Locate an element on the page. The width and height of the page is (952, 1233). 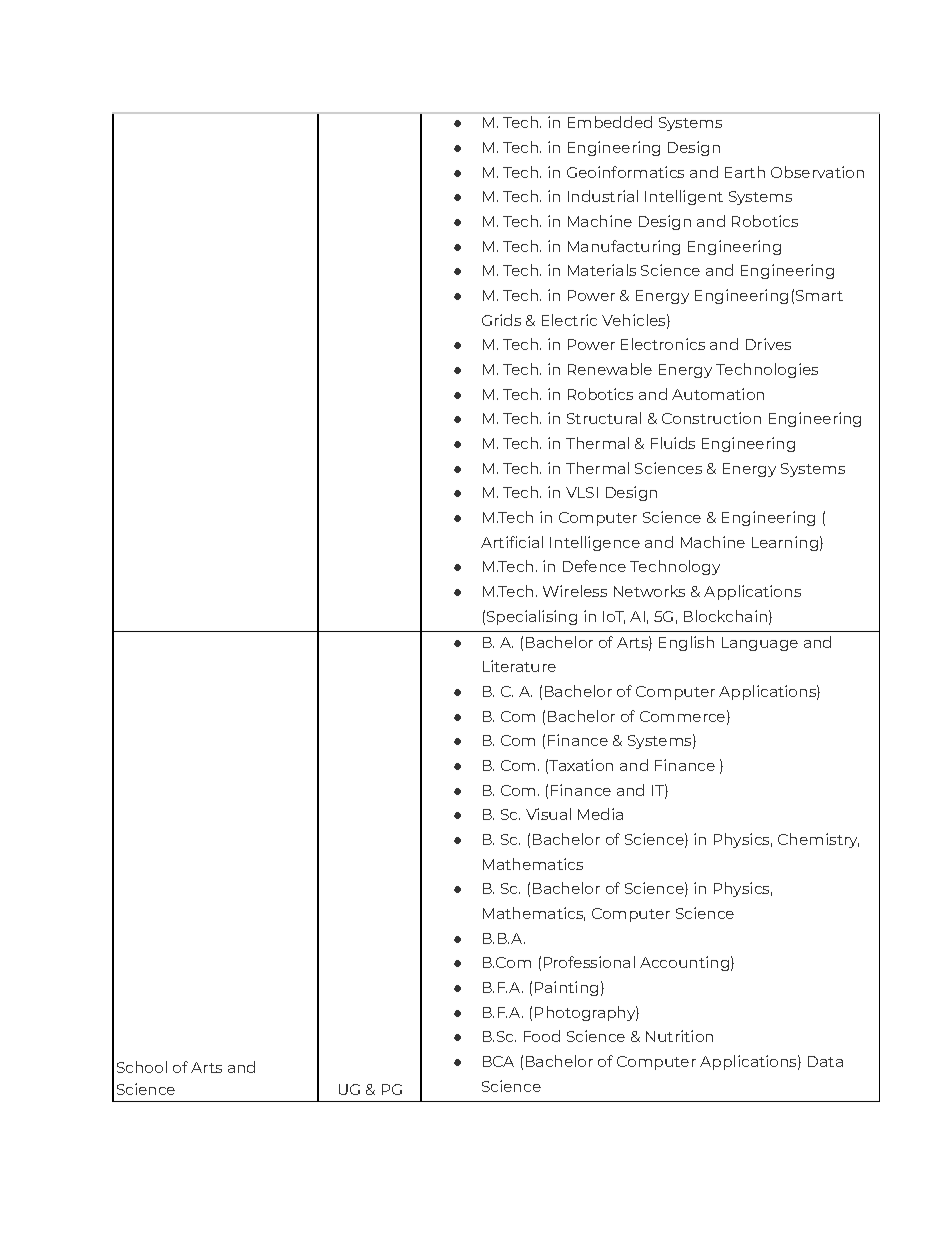
Automation is located at coordinates (718, 394).
